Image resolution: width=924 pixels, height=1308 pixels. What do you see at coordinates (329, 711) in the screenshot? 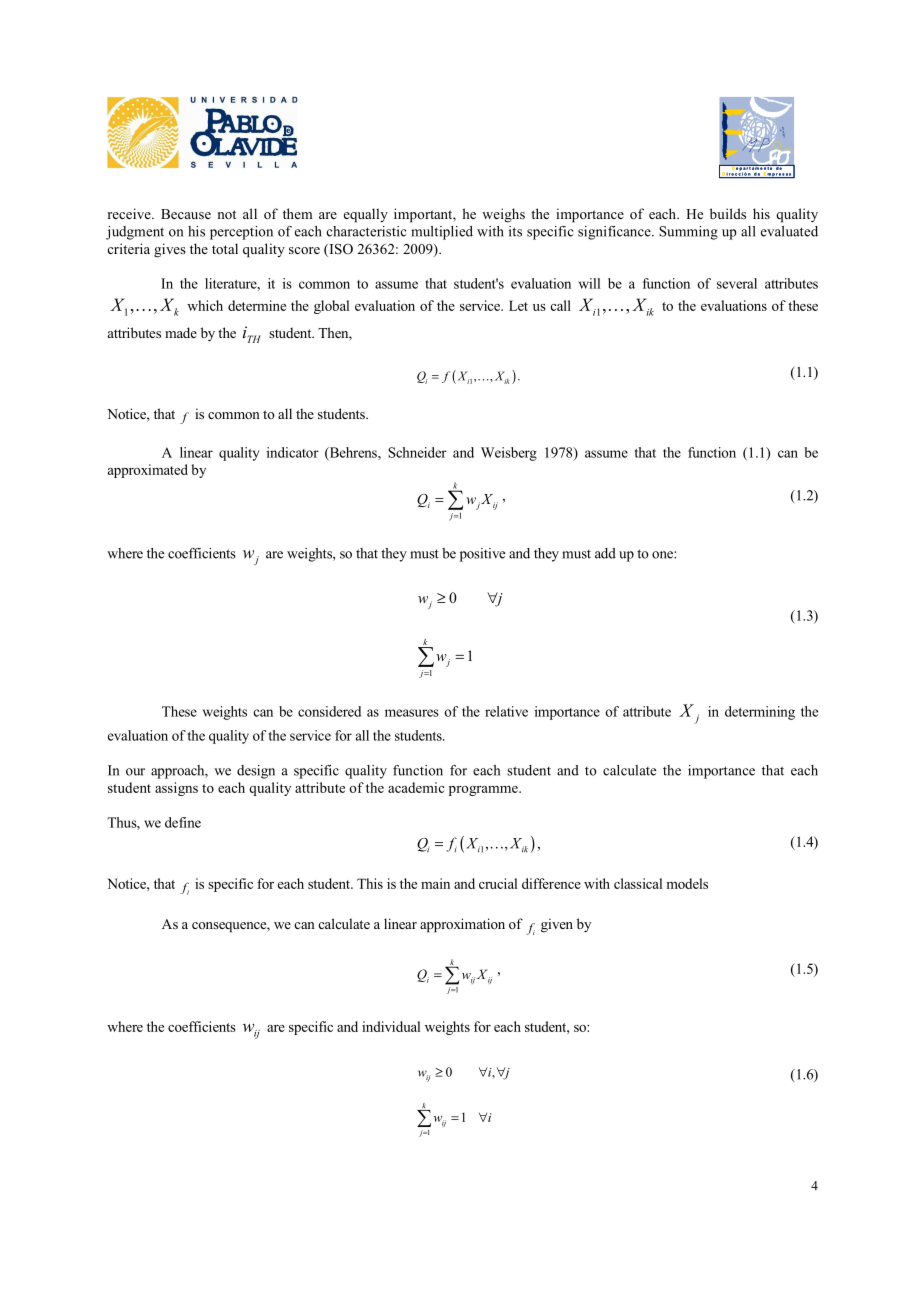
I see `considered` at bounding box center [329, 711].
